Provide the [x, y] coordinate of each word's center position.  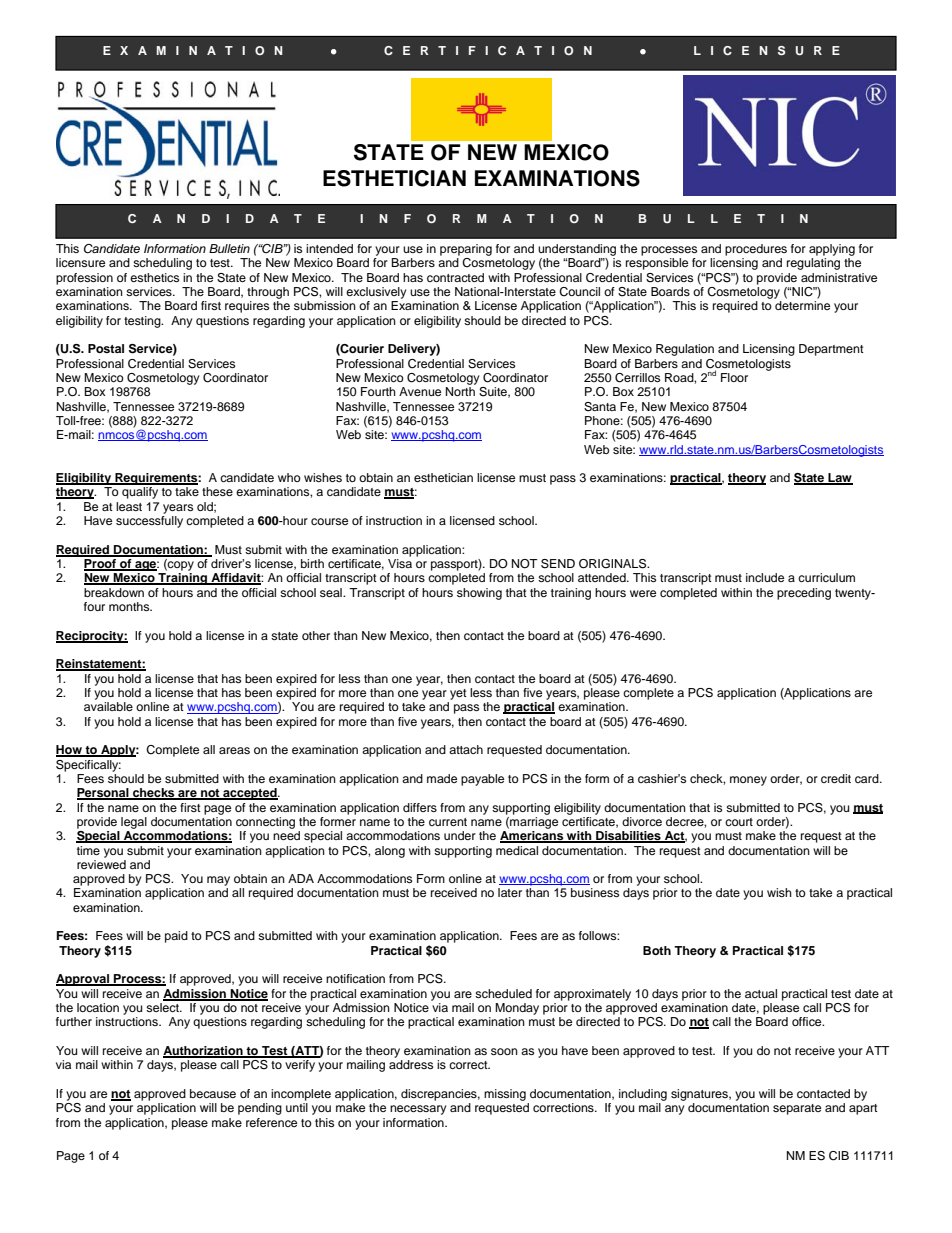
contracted [455, 277]
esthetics [154, 277]
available [108, 706]
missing [505, 1095]
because [213, 1093]
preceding [804, 594]
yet [458, 694]
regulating [813, 264]
